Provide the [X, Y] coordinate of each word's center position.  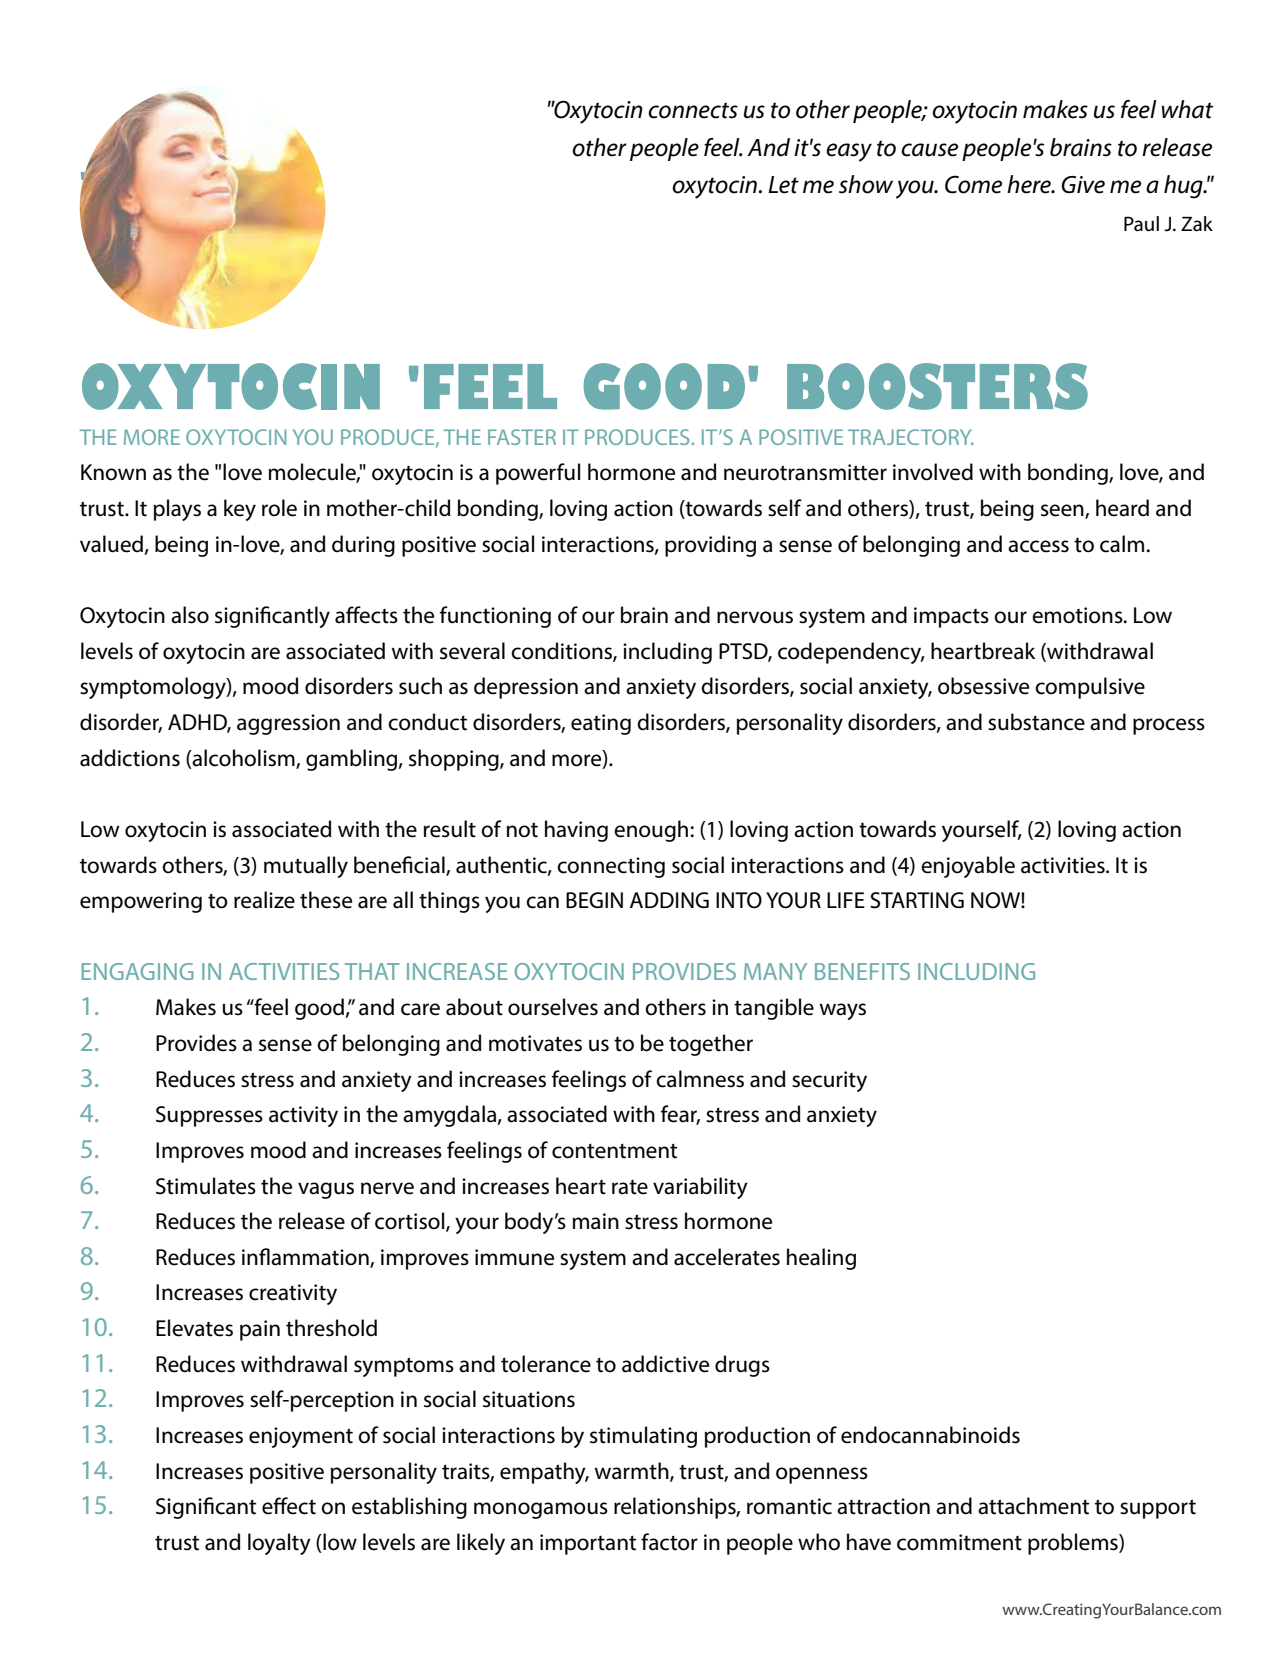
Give [1083, 185]
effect [289, 1506]
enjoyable [968, 867]
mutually [306, 867]
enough [652, 831]
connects [693, 110]
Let [783, 185]
